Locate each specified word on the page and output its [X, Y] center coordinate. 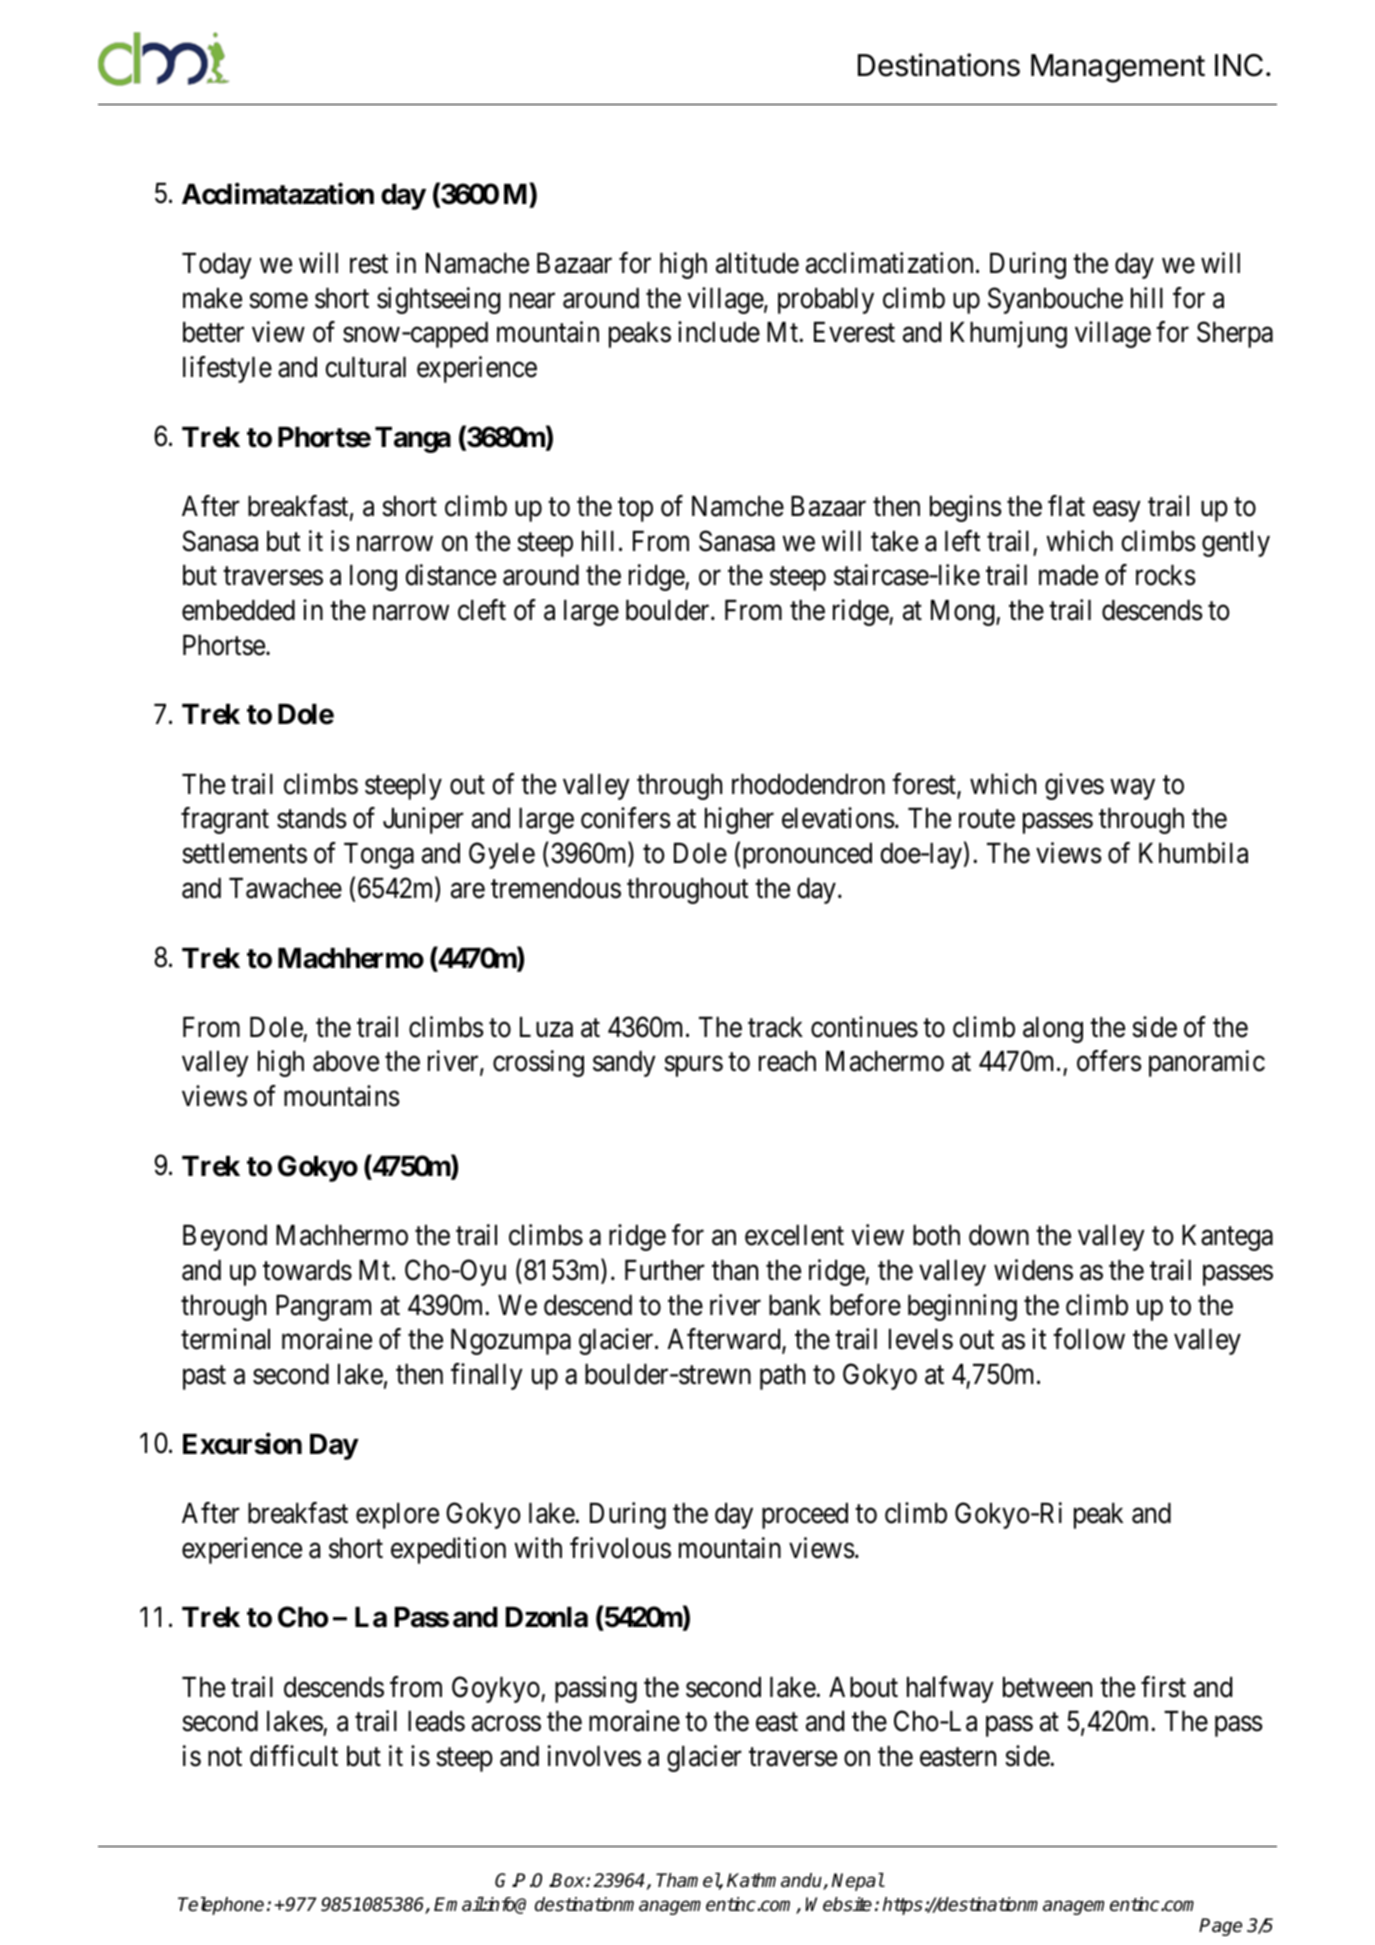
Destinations [939, 65]
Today [217, 266]
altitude [757, 263]
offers [1109, 1061]
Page [1220, 1927]
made [1068, 575]
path [782, 1377]
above [346, 1061]
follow [1089, 1339]
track [775, 1027]
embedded [238, 610]
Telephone [221, 1906]
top [635, 510]
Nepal [857, 1882]
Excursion [242, 1444]
